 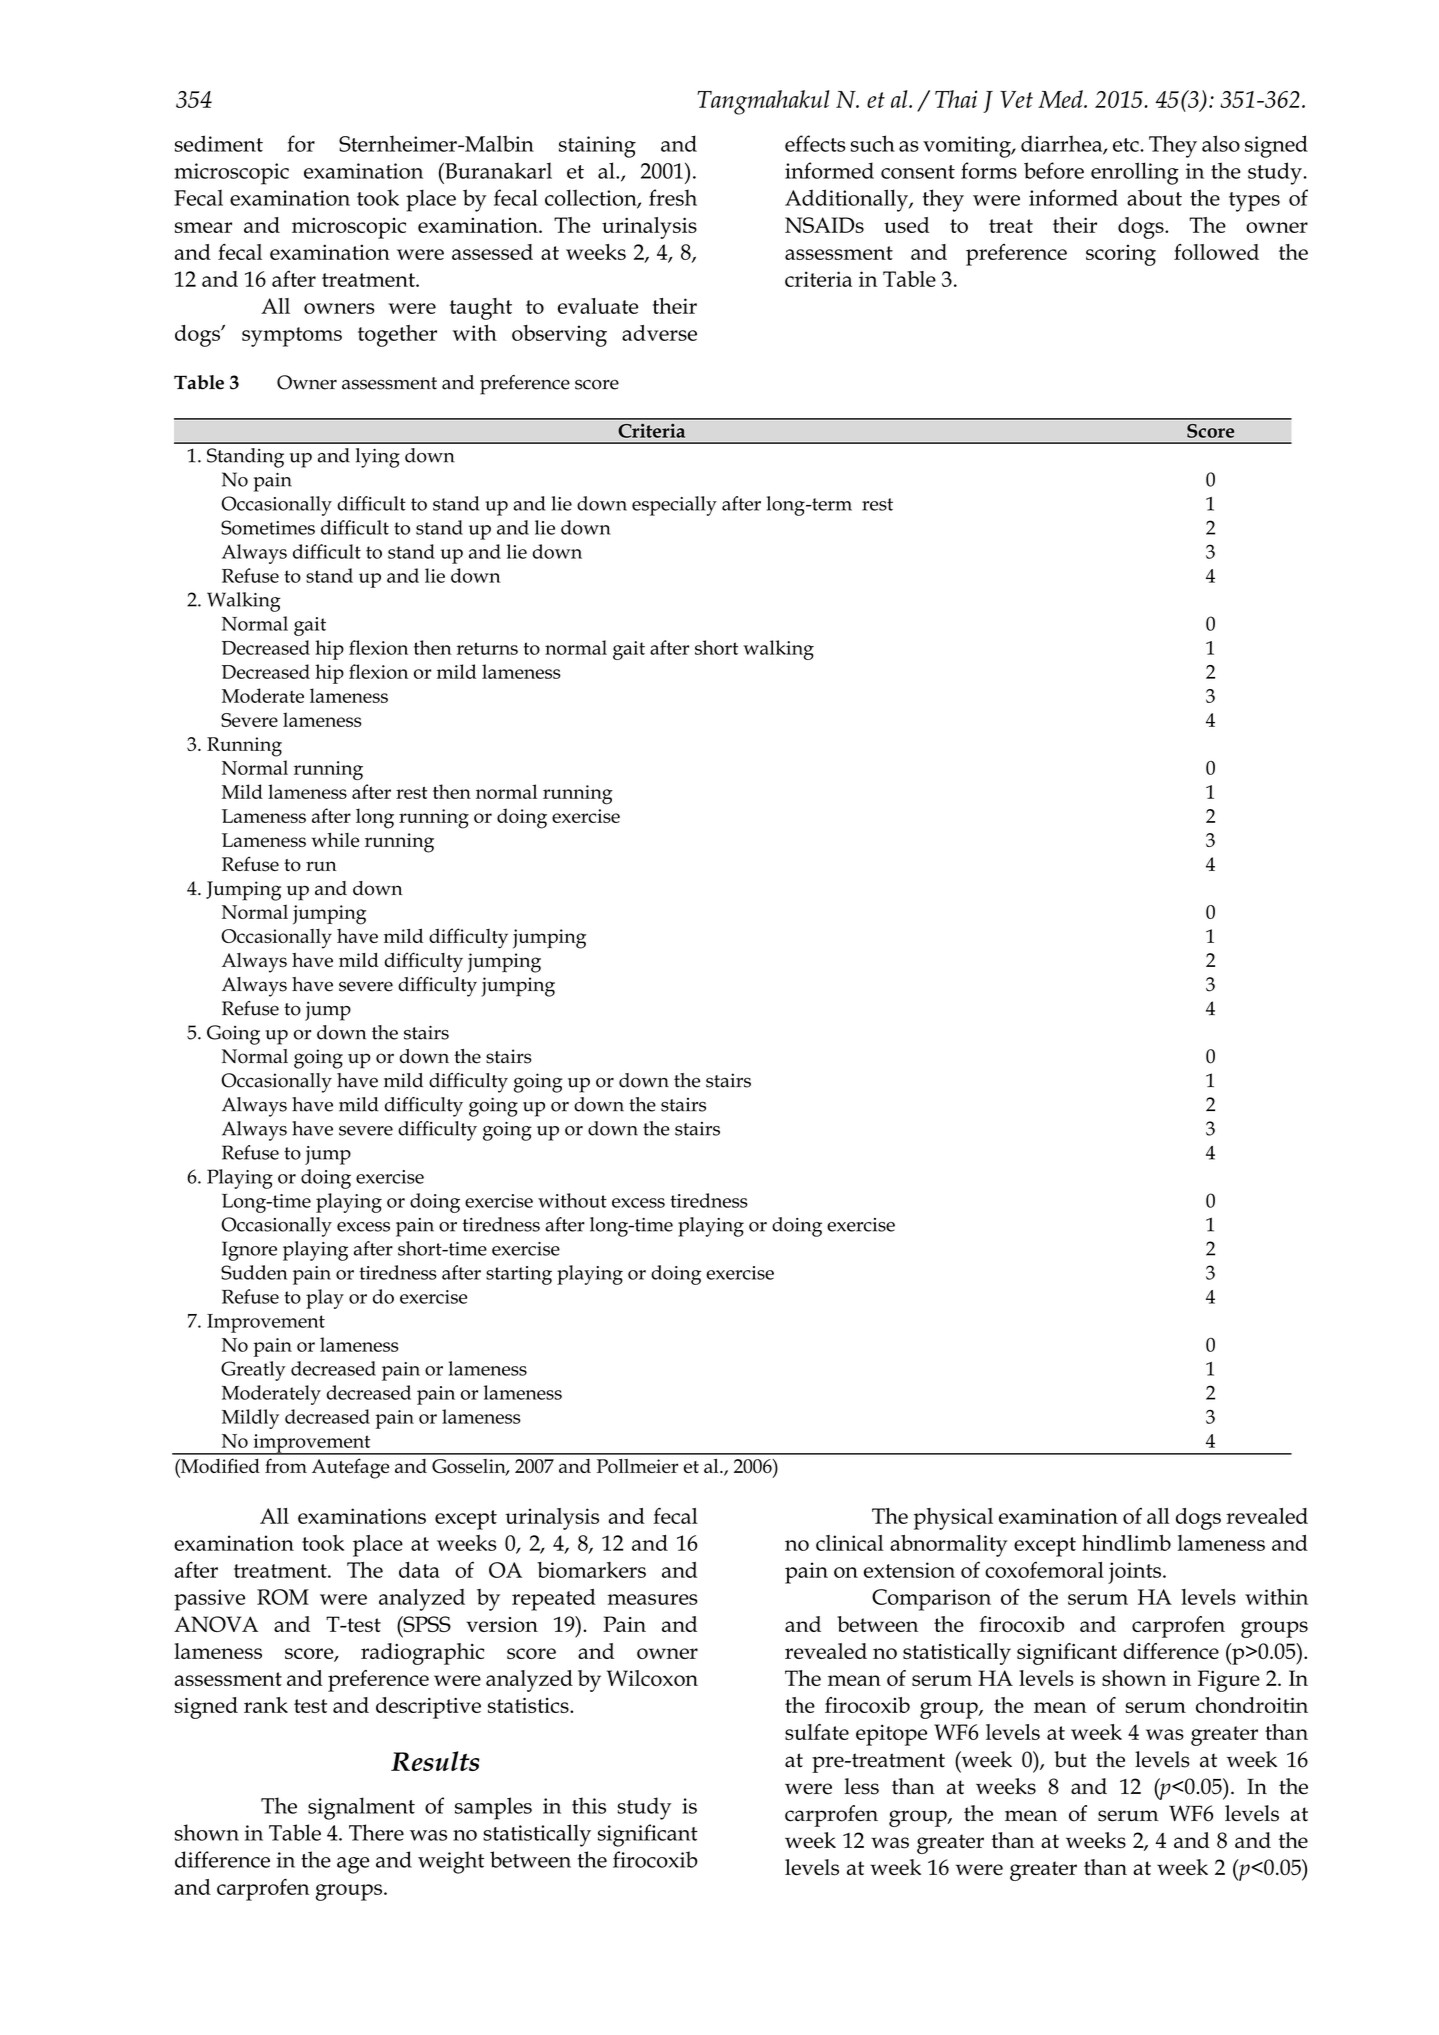 What do you see at coordinates (1127, 145) in the screenshot?
I see `etc` at bounding box center [1127, 145].
